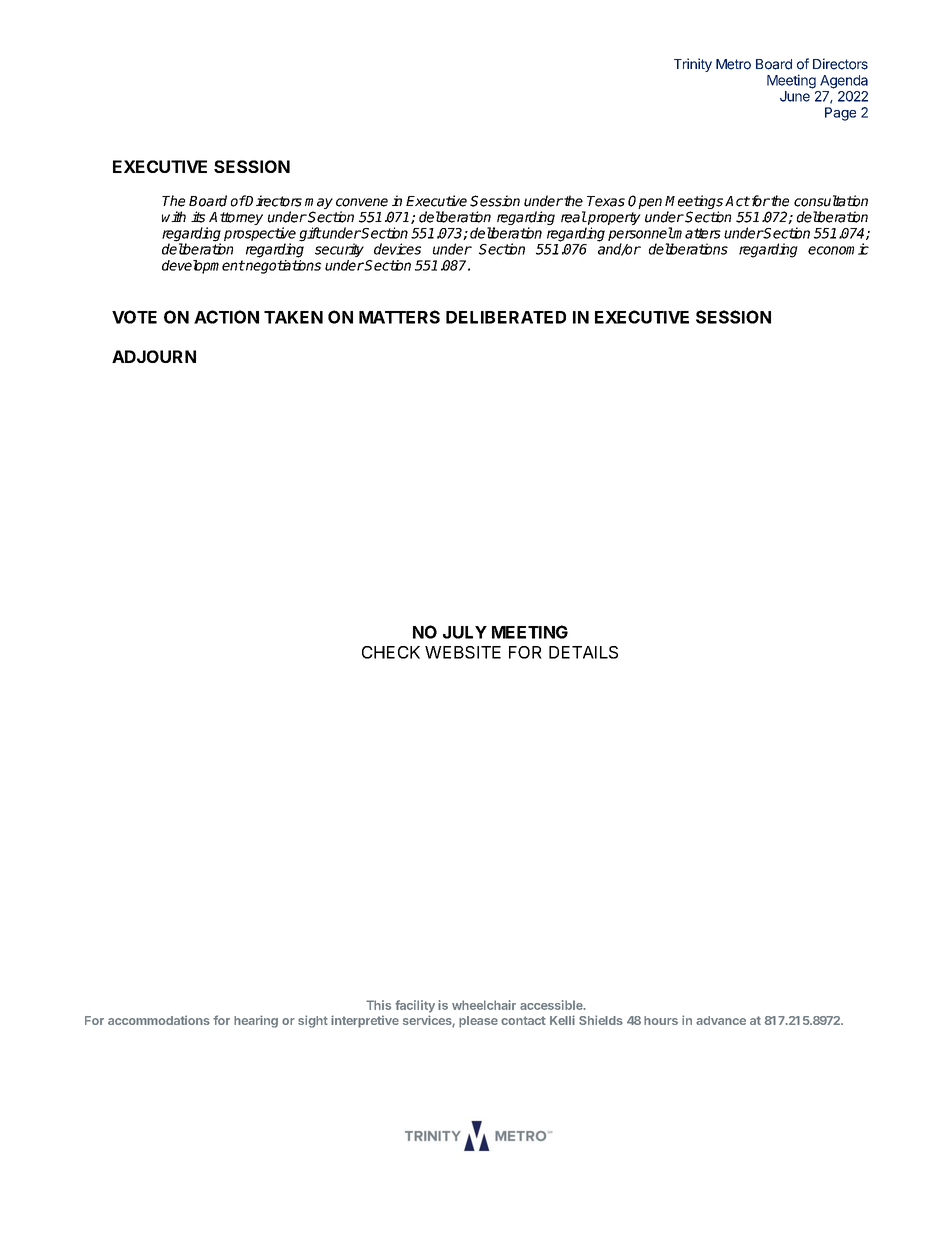 This image has width=952, height=1233. What do you see at coordinates (838, 249) in the image?
I see `economic` at bounding box center [838, 249].
